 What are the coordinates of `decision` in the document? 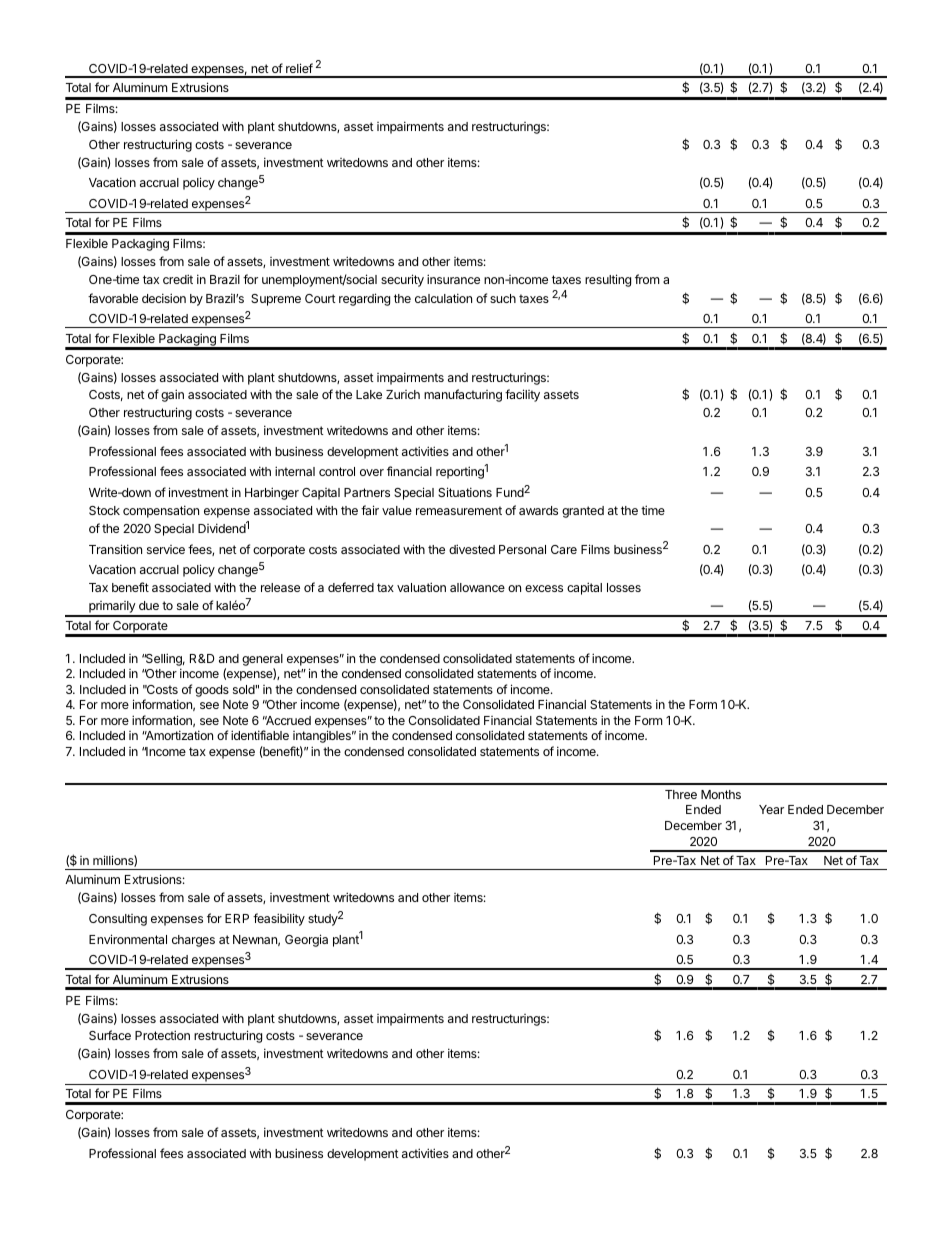 It's located at (164, 298).
